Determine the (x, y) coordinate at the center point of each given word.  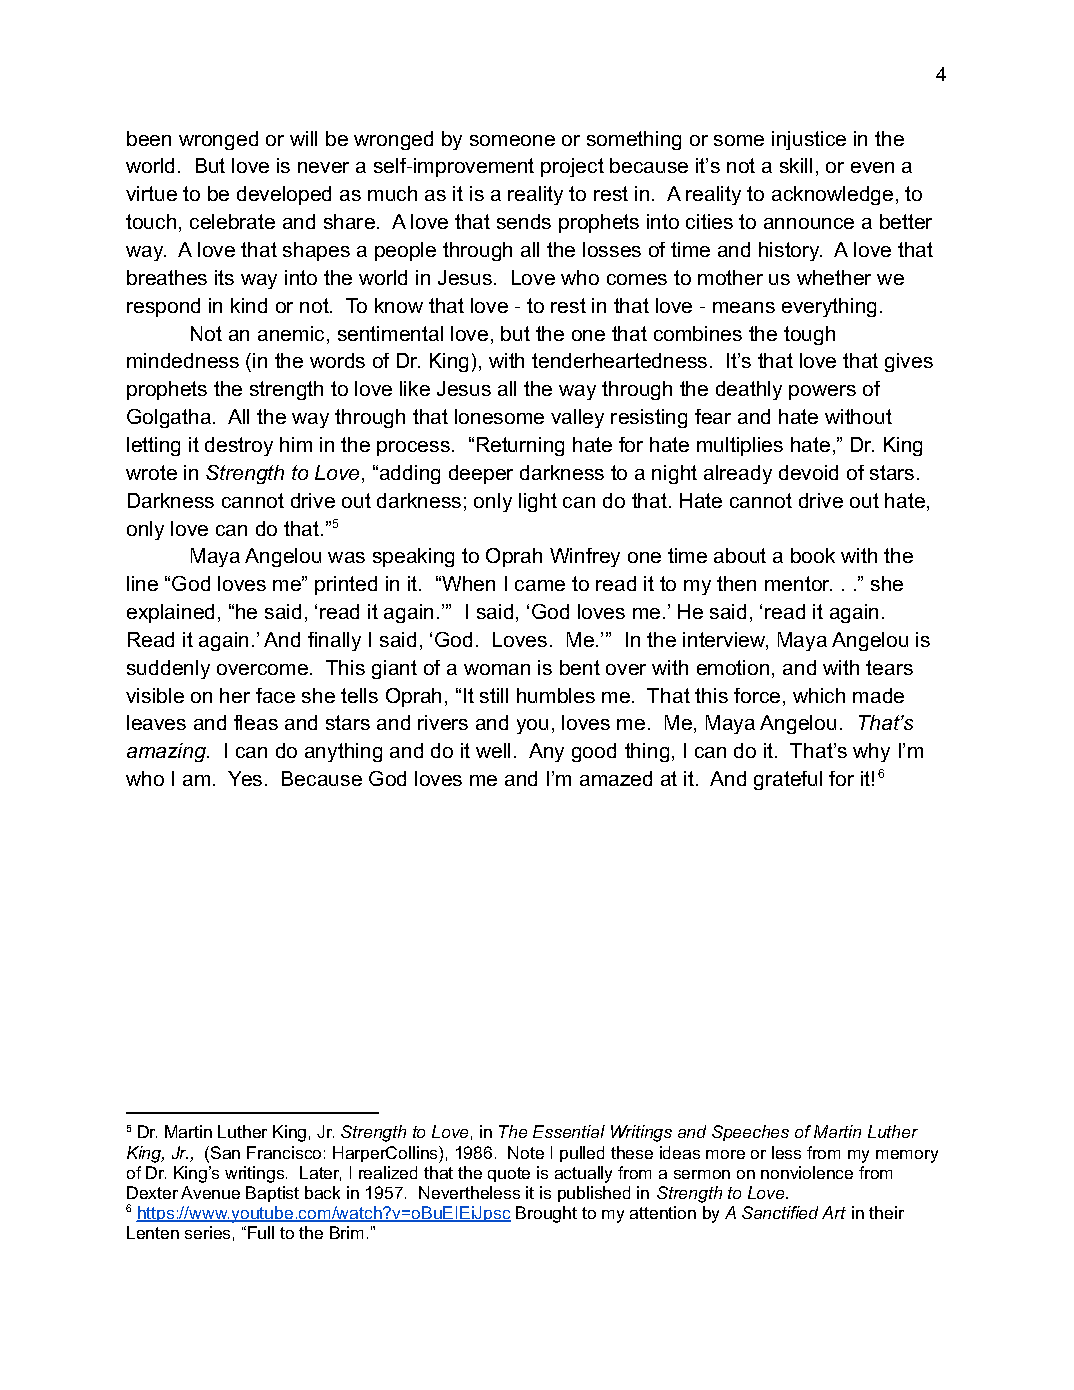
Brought (546, 1214)
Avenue (210, 1192)
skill (796, 165)
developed (284, 195)
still (494, 695)
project (572, 167)
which (819, 695)
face (275, 695)
